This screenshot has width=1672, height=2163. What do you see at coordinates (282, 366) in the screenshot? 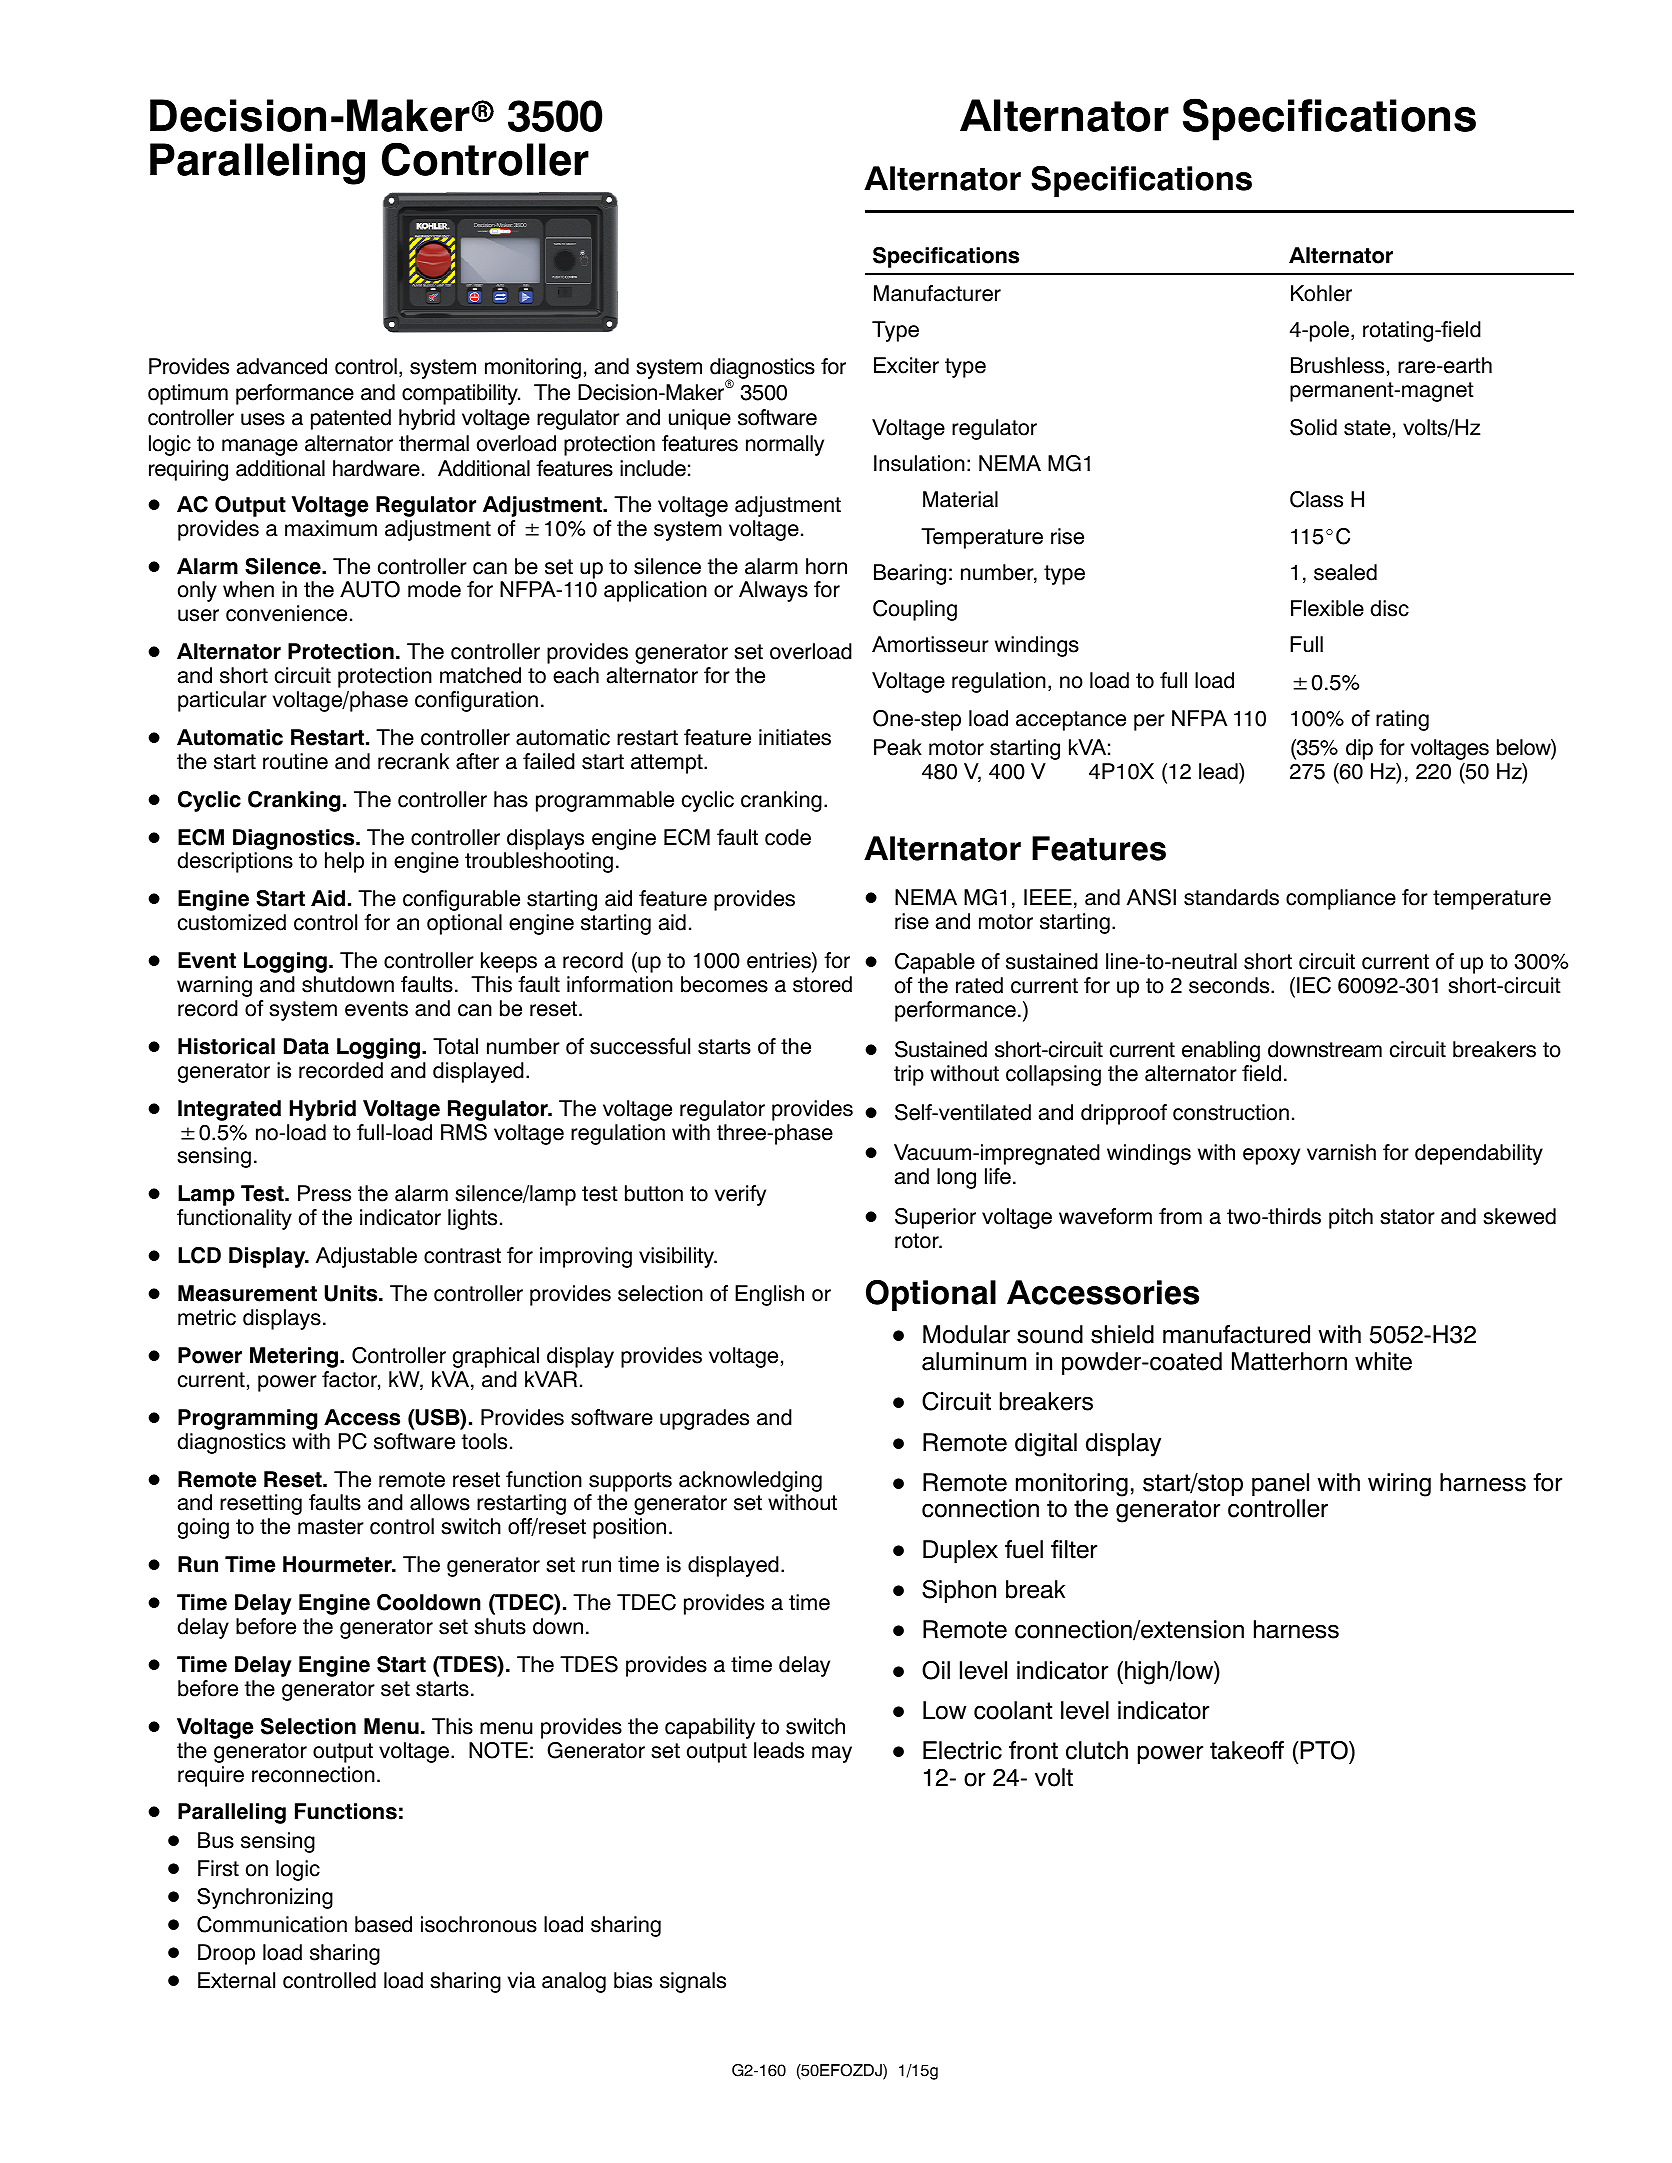
I see `advanced` at bounding box center [282, 366].
